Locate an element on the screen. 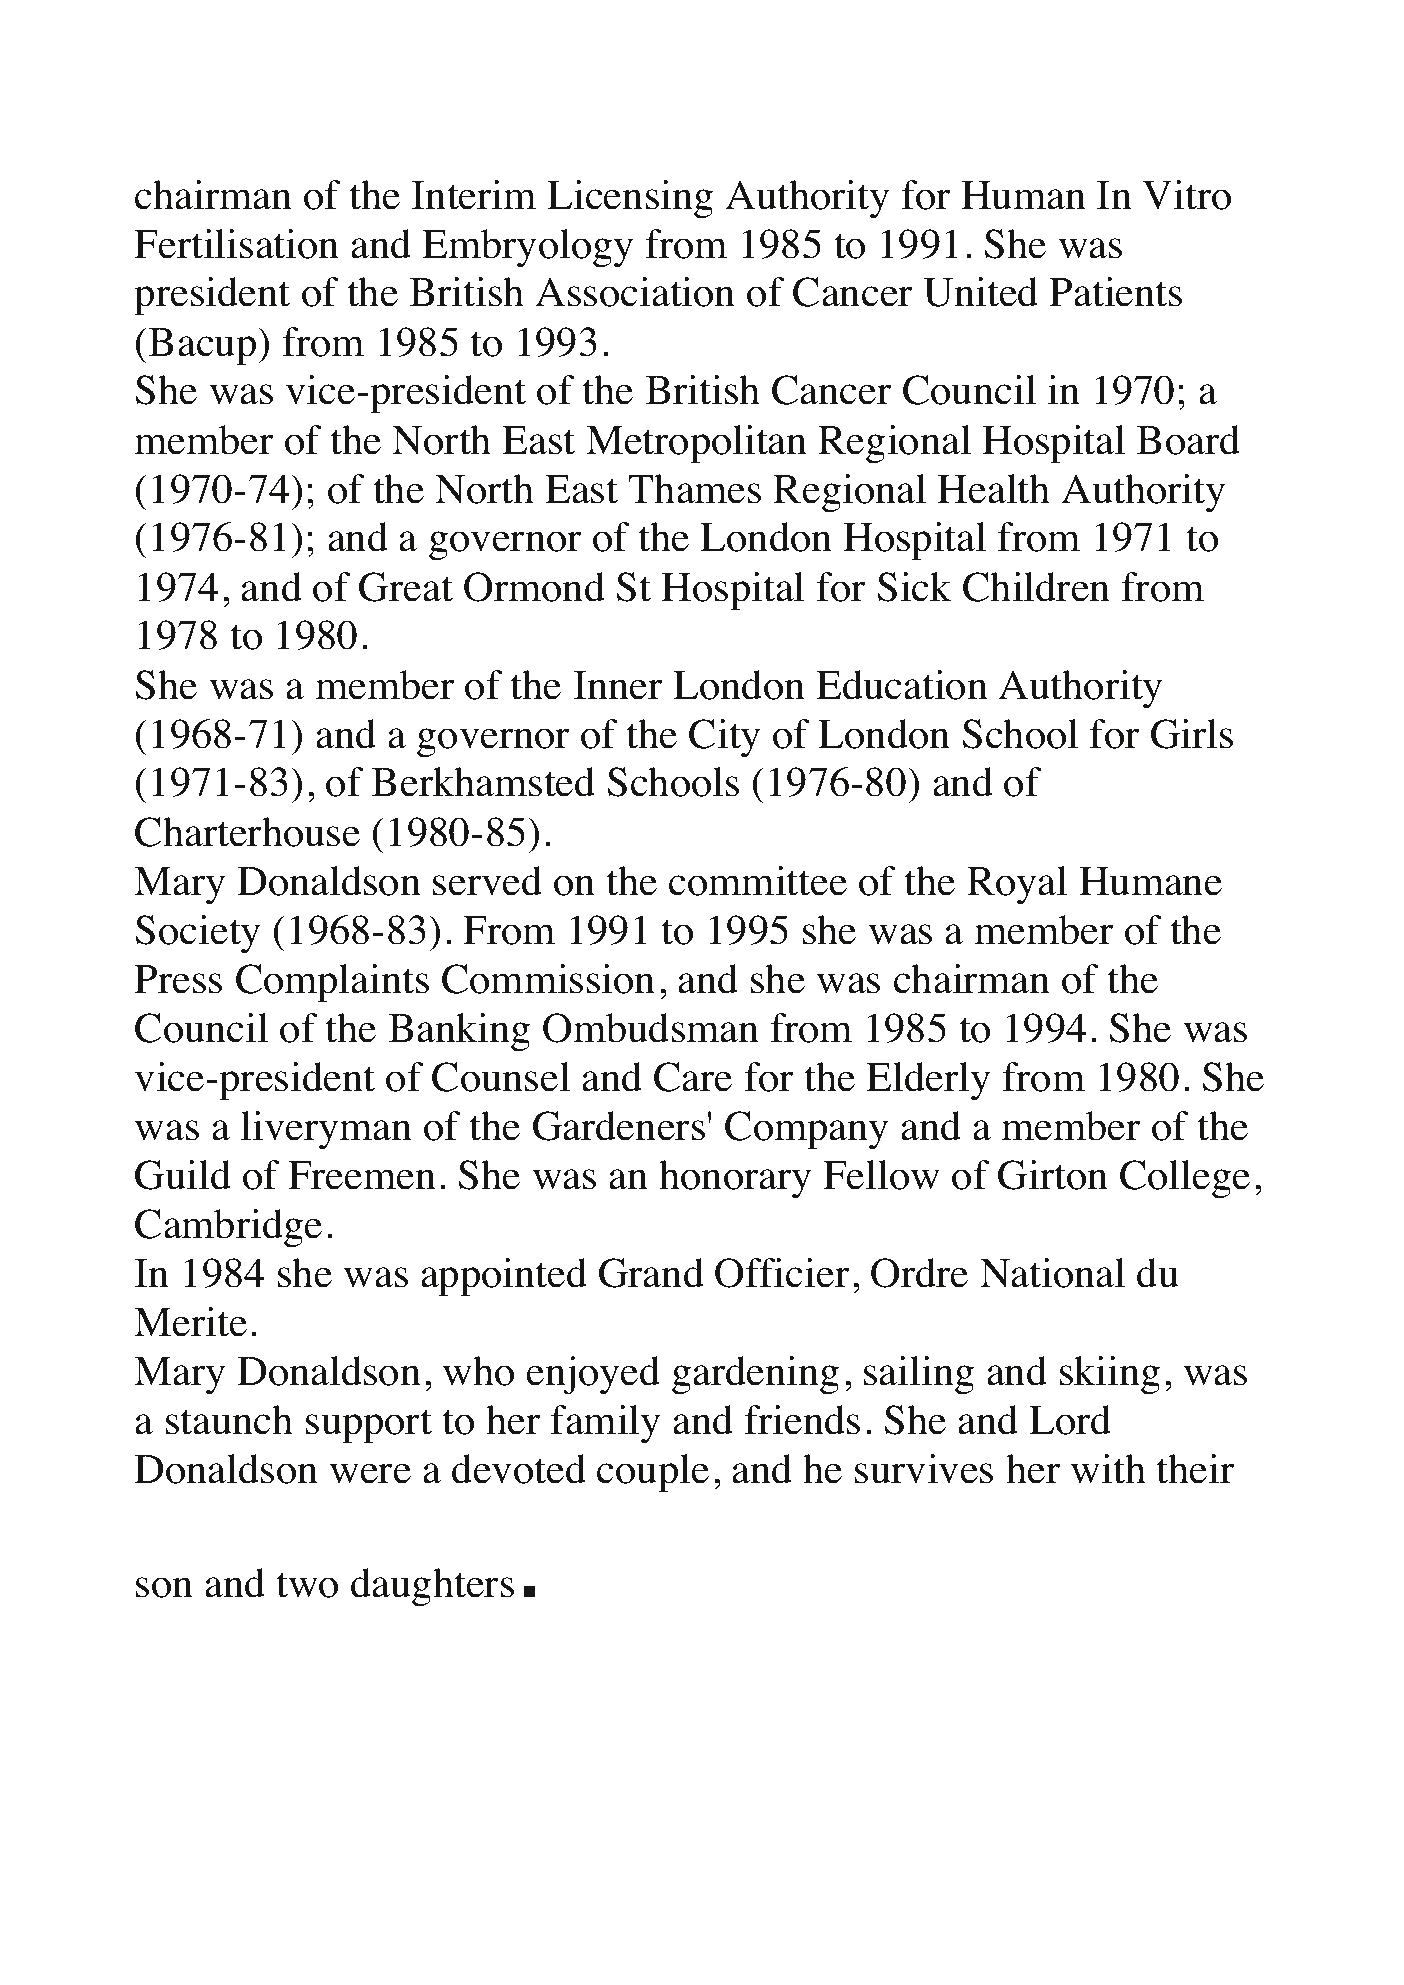 The width and height of the screenshot is (1404, 1985). Fertilisation is located at coordinates (236, 244).
